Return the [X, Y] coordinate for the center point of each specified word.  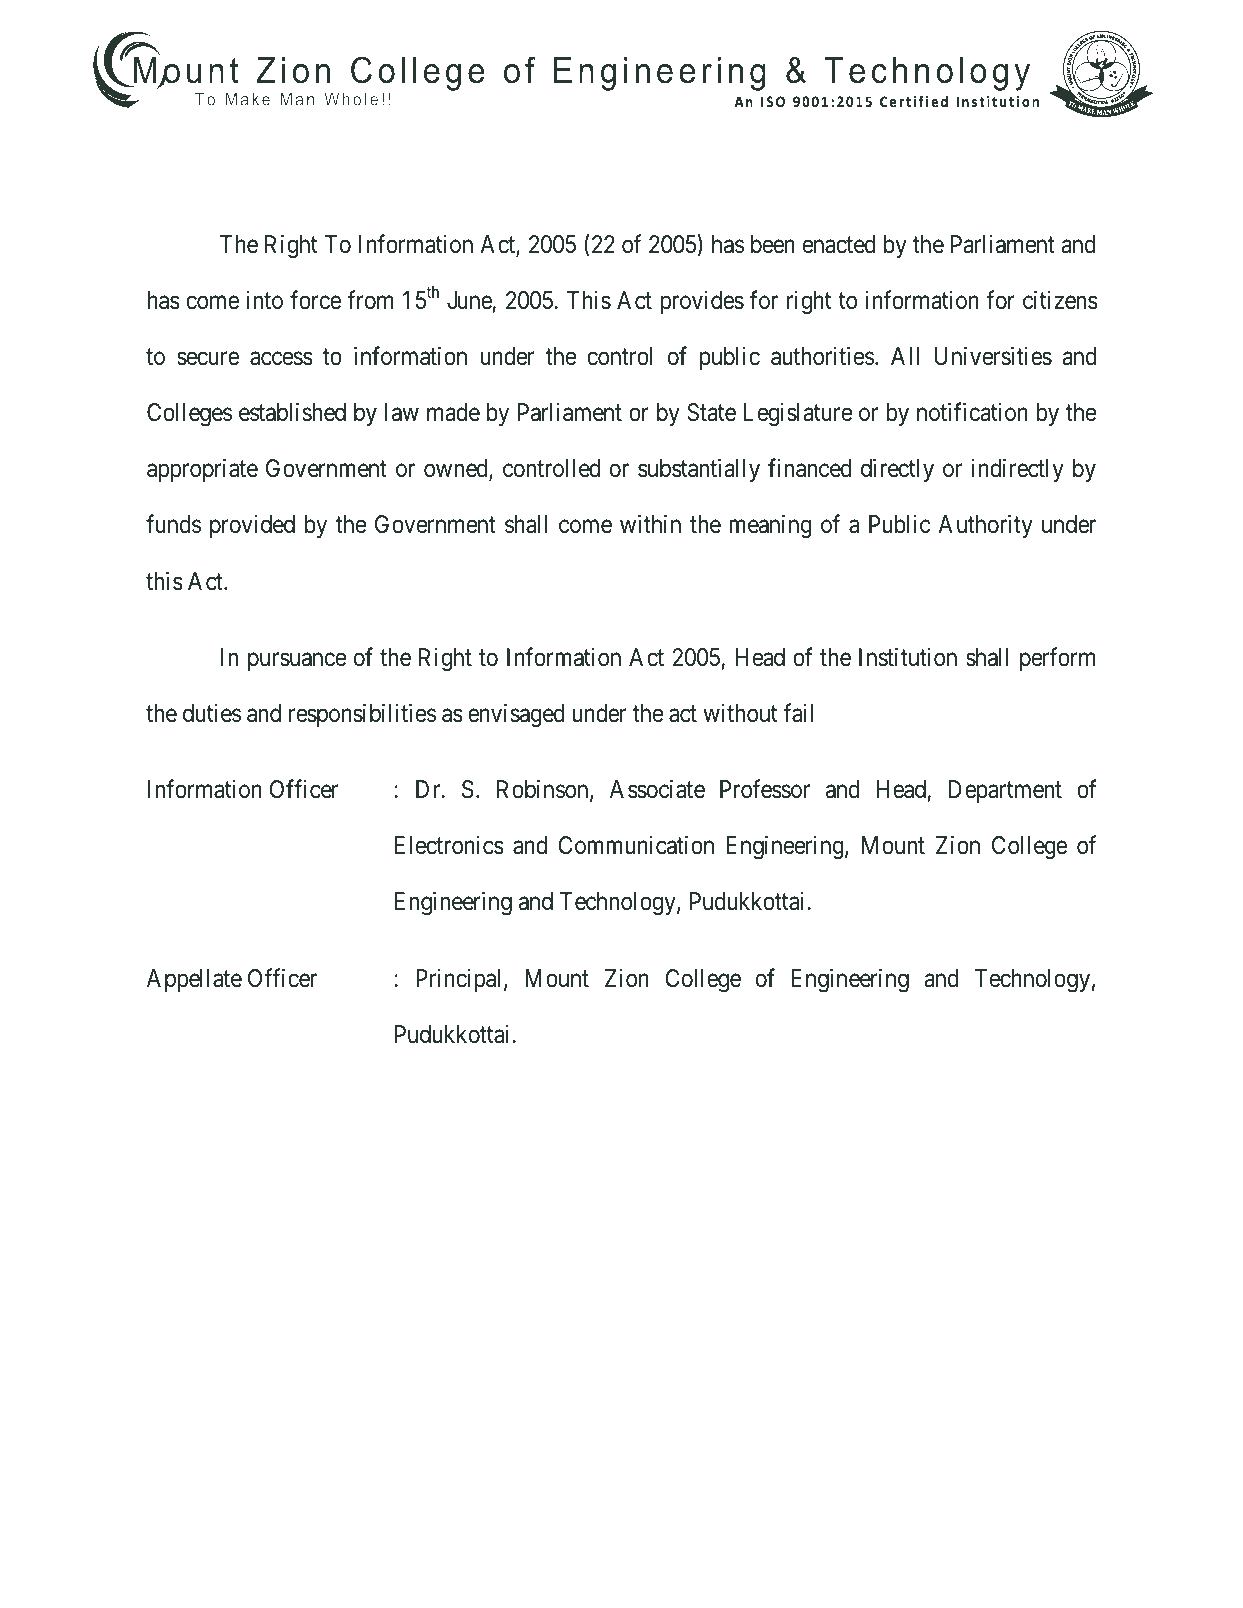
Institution [908, 657]
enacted [839, 244]
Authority [985, 526]
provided [252, 526]
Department [1005, 791]
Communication [636, 845]
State [711, 412]
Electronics [449, 845]
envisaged [516, 716]
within [650, 524]
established [292, 412]
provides [702, 302]
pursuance [297, 662]
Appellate [194, 980]
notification [972, 412]
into [264, 300]
